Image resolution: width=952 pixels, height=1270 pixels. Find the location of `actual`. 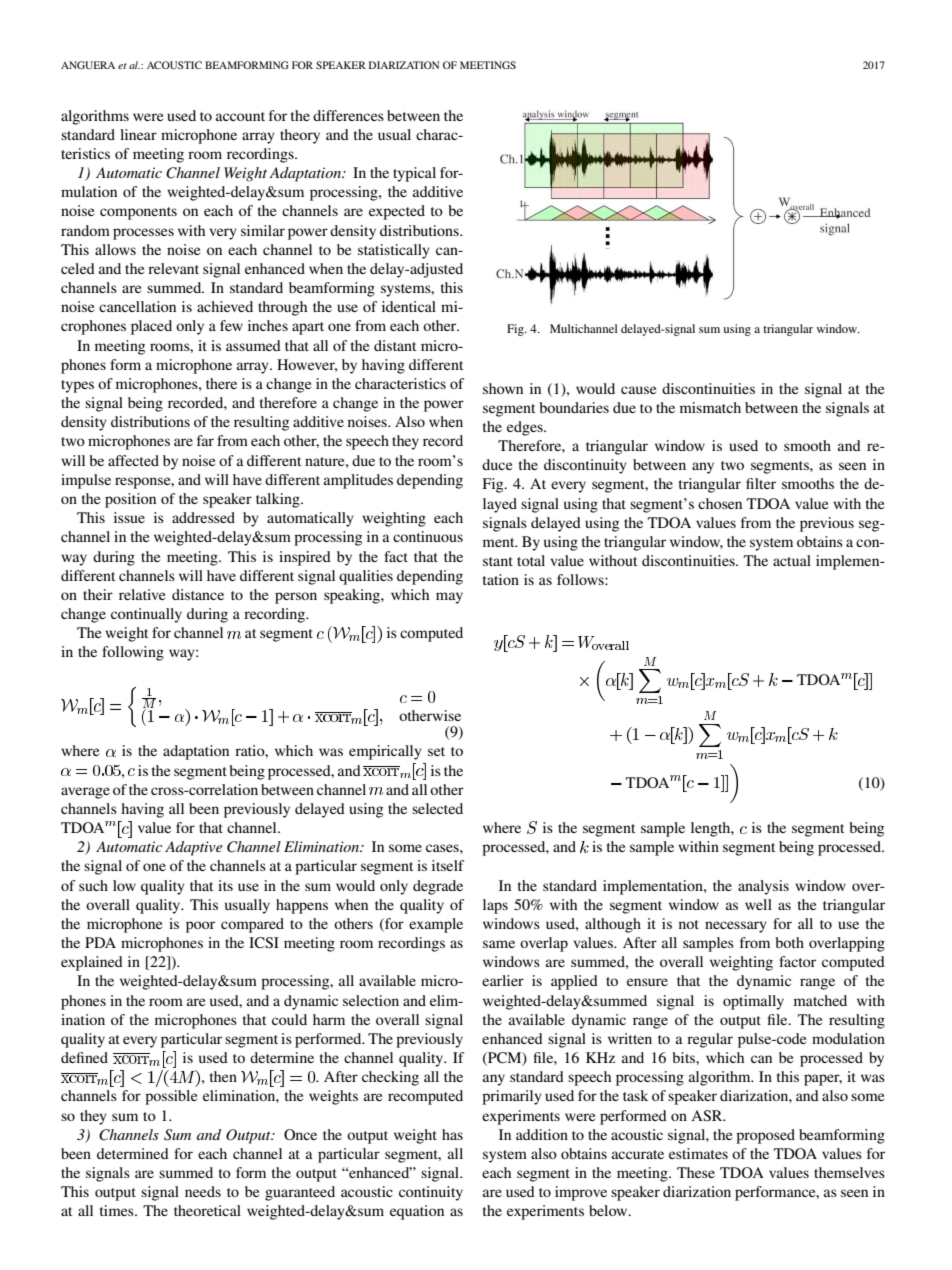

actual is located at coordinates (792, 560).
